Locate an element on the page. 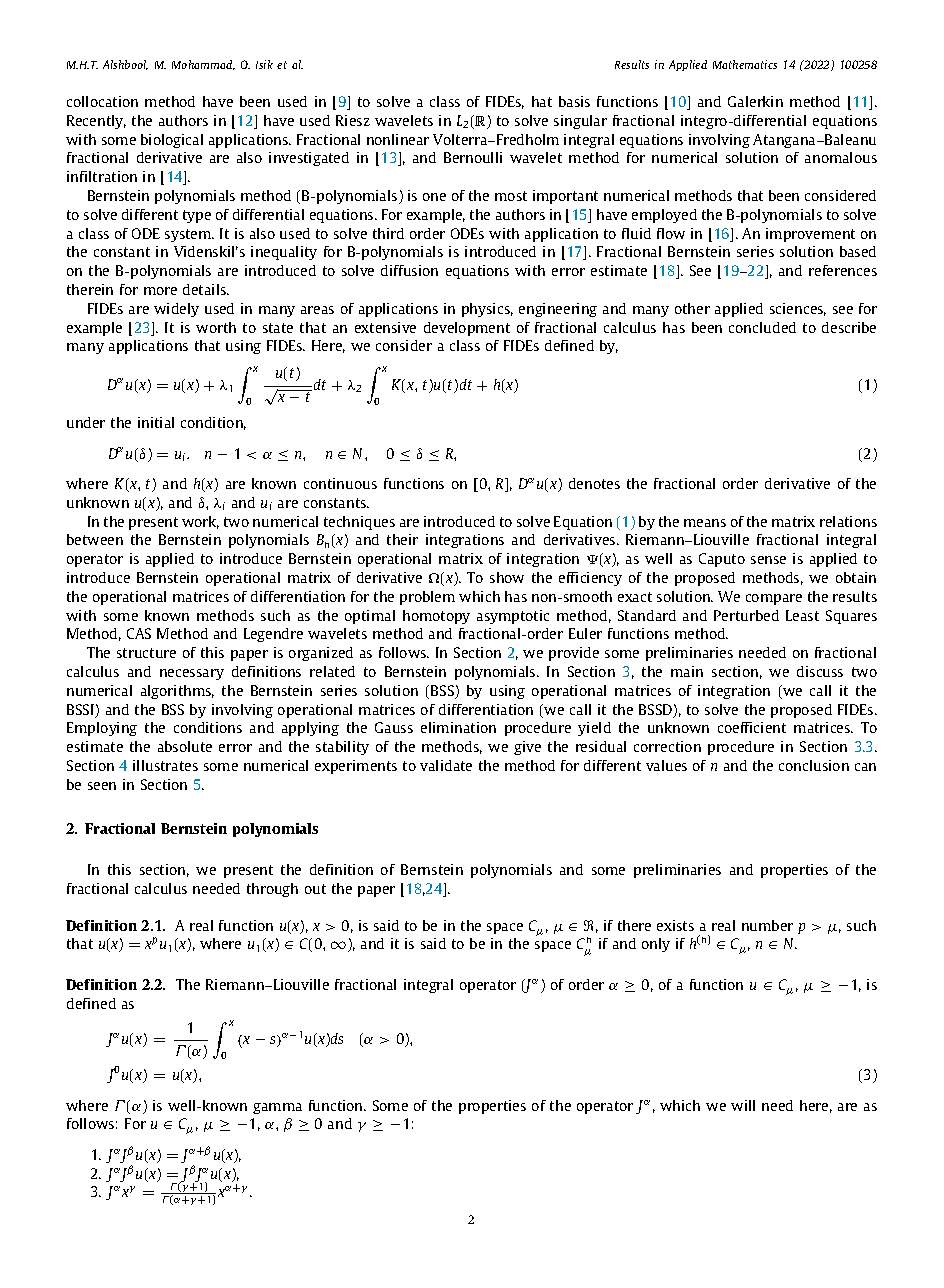 The width and height of the image is (944, 1288). CAS is located at coordinates (139, 633).
